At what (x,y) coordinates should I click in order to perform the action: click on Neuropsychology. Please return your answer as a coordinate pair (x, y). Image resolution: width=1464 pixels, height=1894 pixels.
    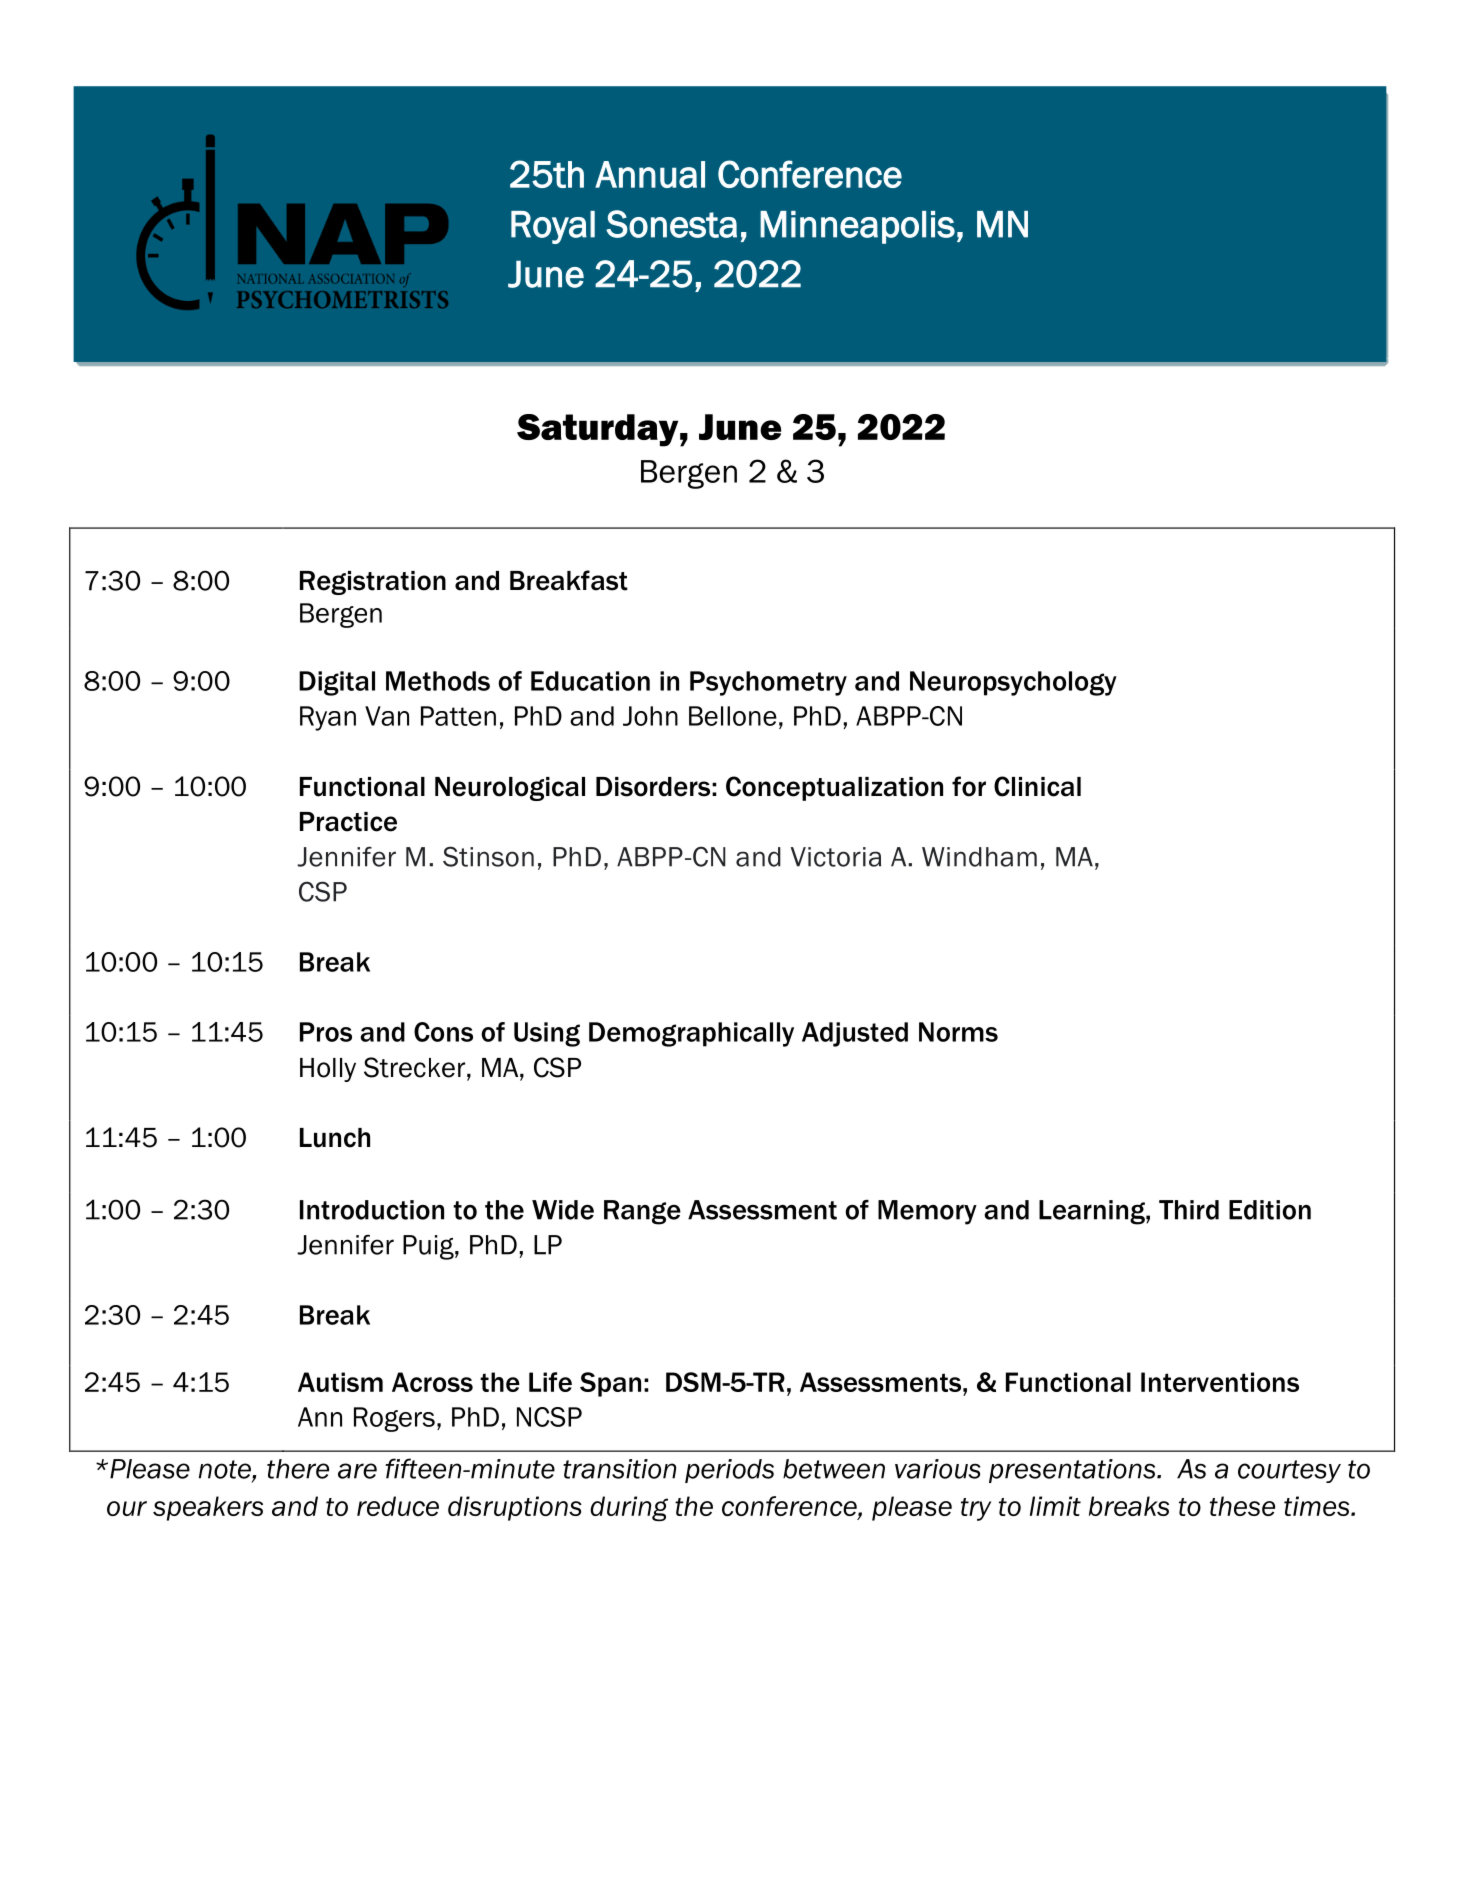
    Looking at the image, I should click on (1013, 683).
